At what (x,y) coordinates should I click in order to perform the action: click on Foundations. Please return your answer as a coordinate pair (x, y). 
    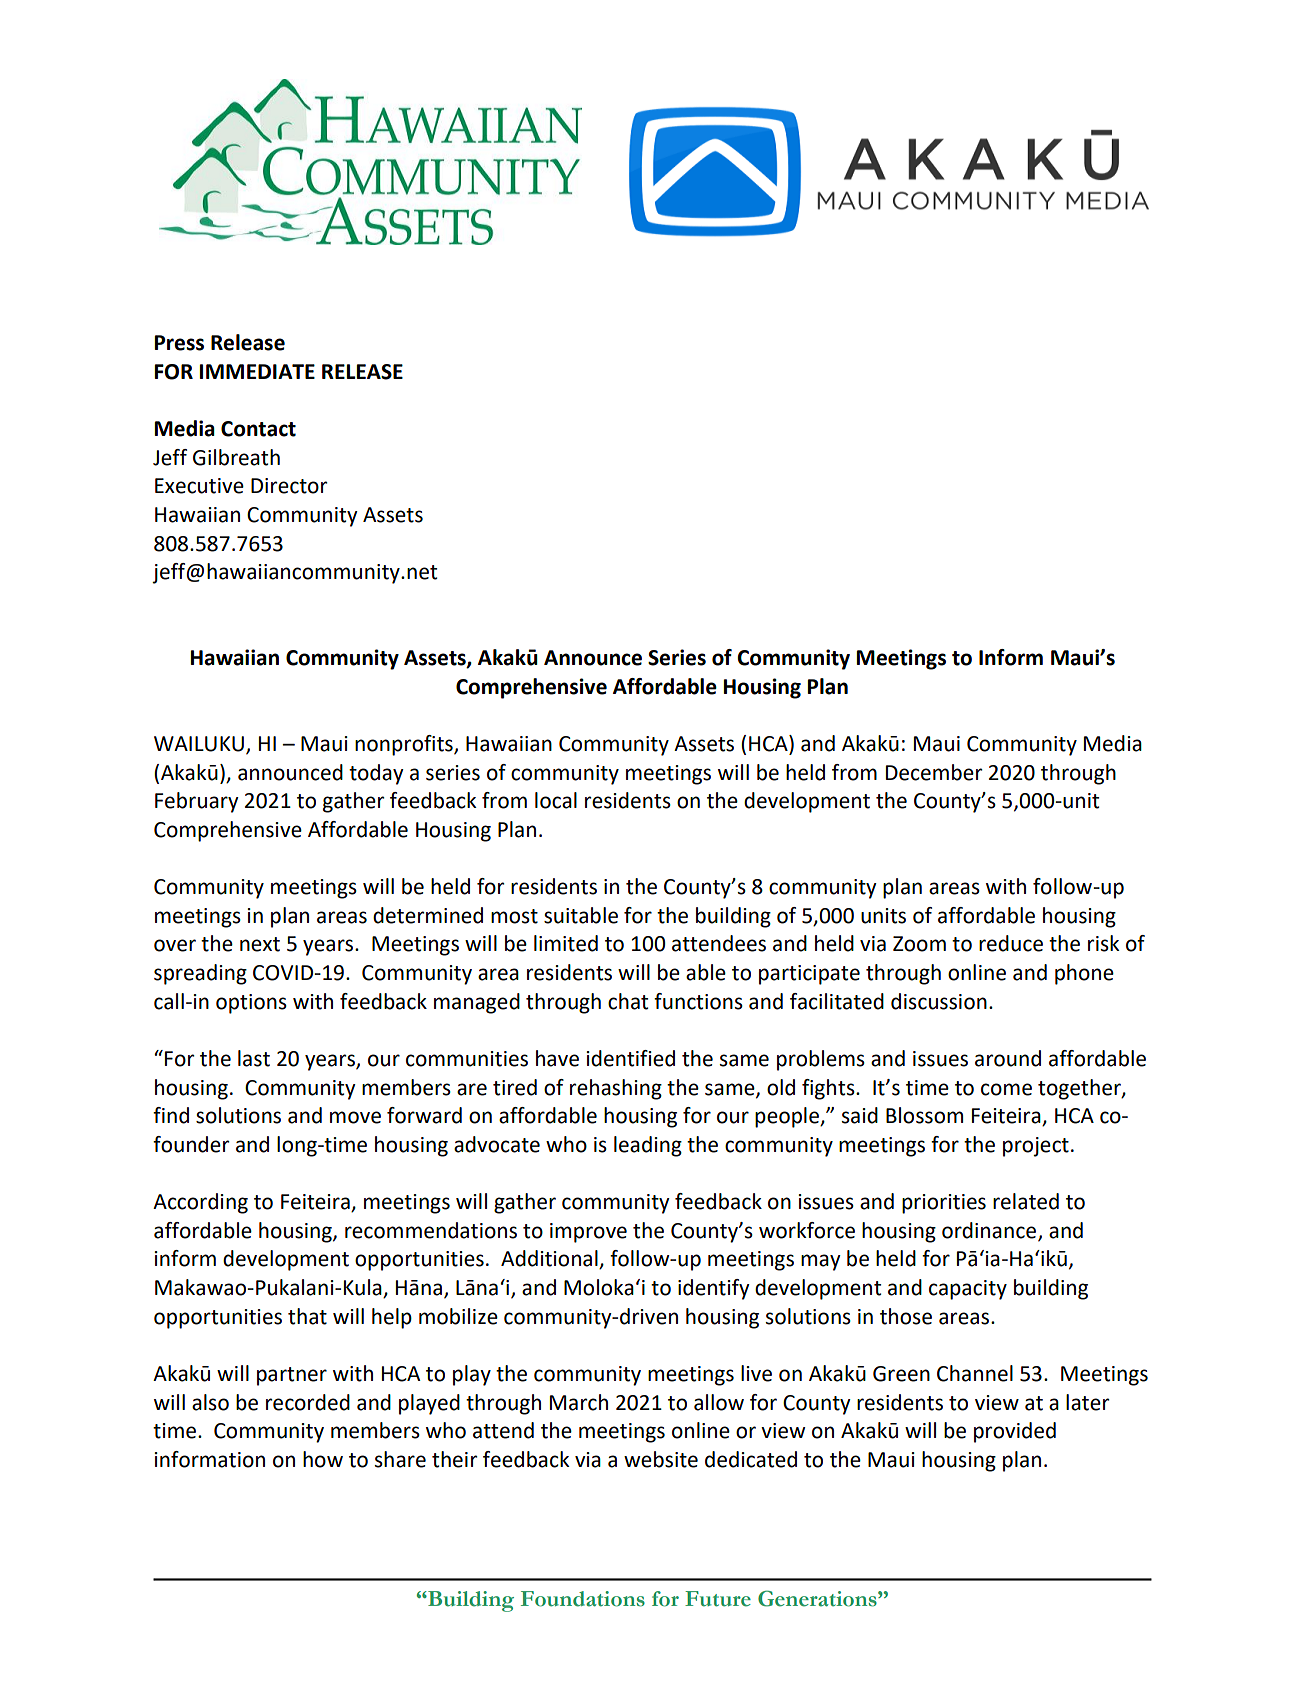
    Looking at the image, I should click on (583, 1599).
